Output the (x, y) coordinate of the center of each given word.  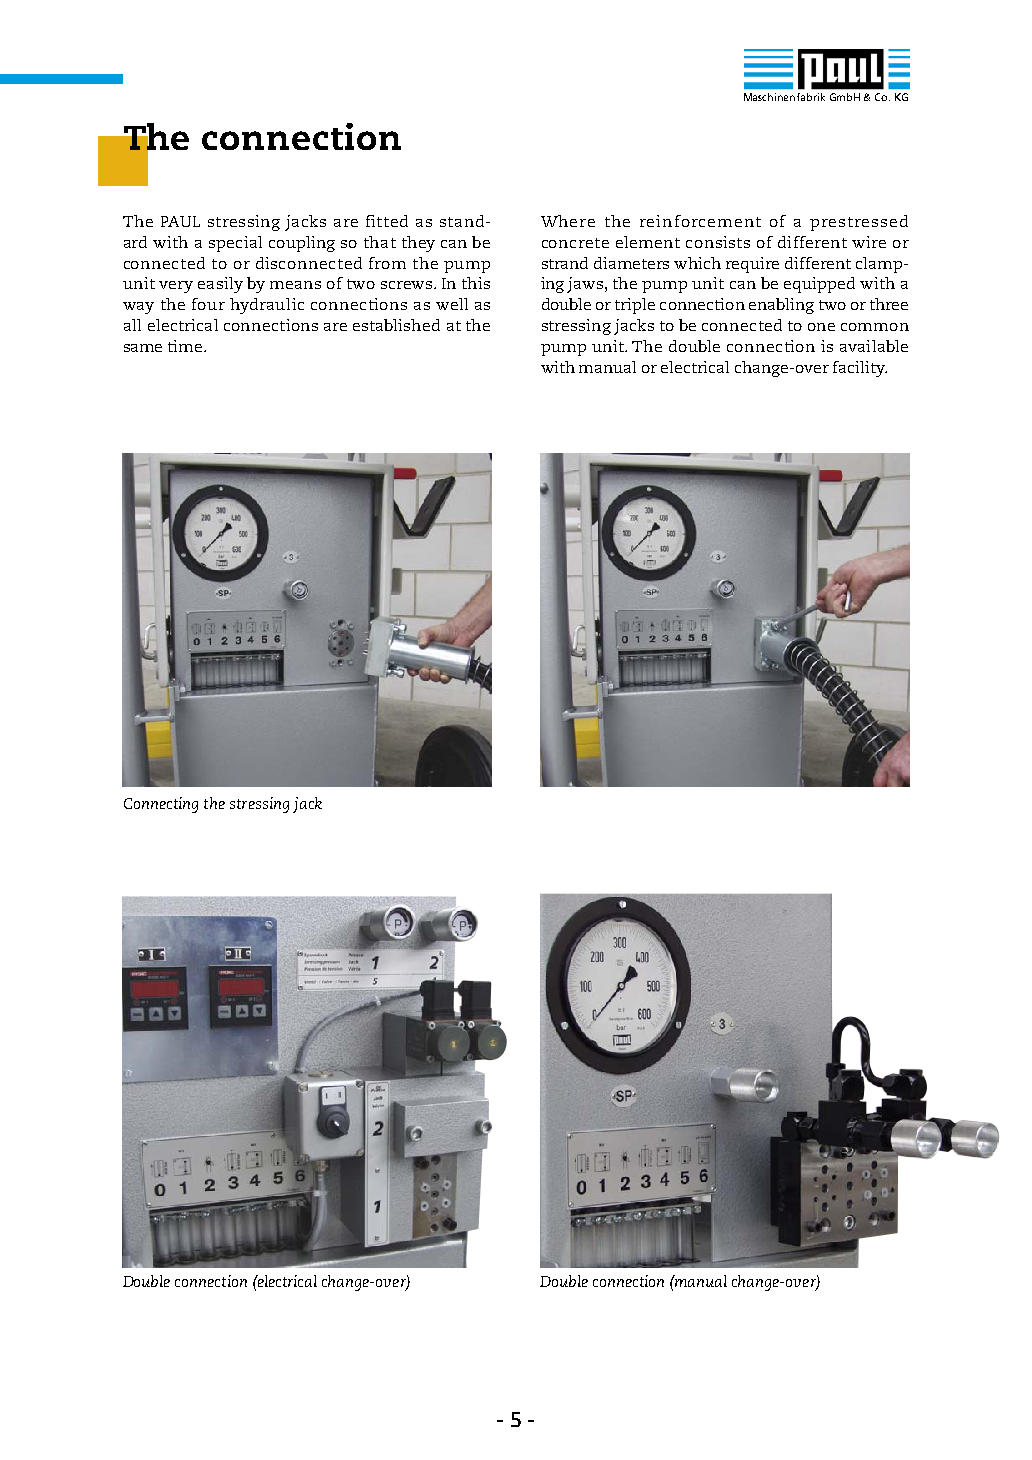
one (821, 327)
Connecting (161, 805)
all (132, 325)
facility (860, 369)
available (874, 346)
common (875, 327)
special (235, 244)
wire (869, 242)
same (143, 348)
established (396, 325)
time (186, 346)
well (452, 304)
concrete (575, 243)
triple (635, 306)
